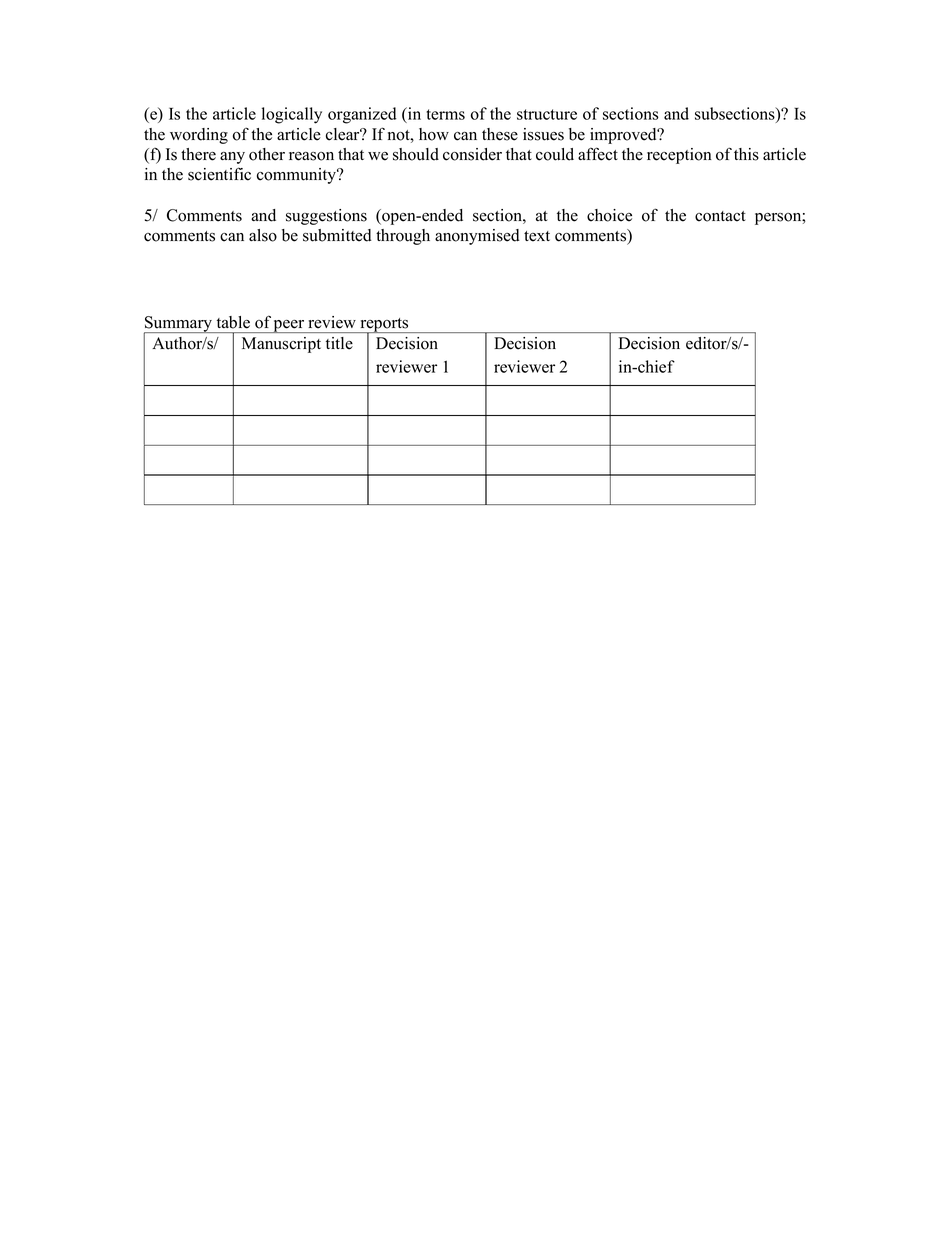  I want to click on also, so click(263, 235).
